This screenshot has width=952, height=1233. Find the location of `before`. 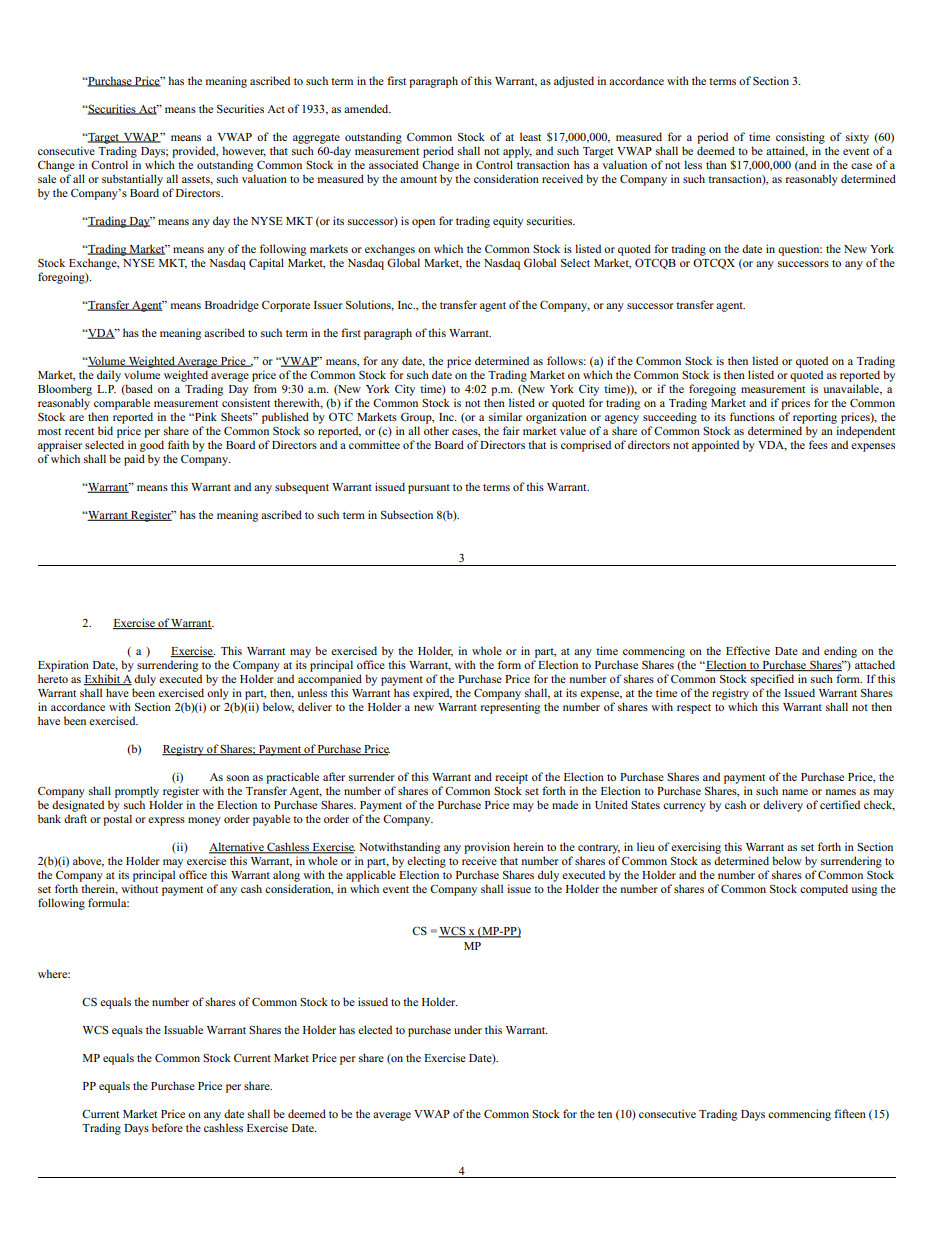

before is located at coordinates (167, 1127).
